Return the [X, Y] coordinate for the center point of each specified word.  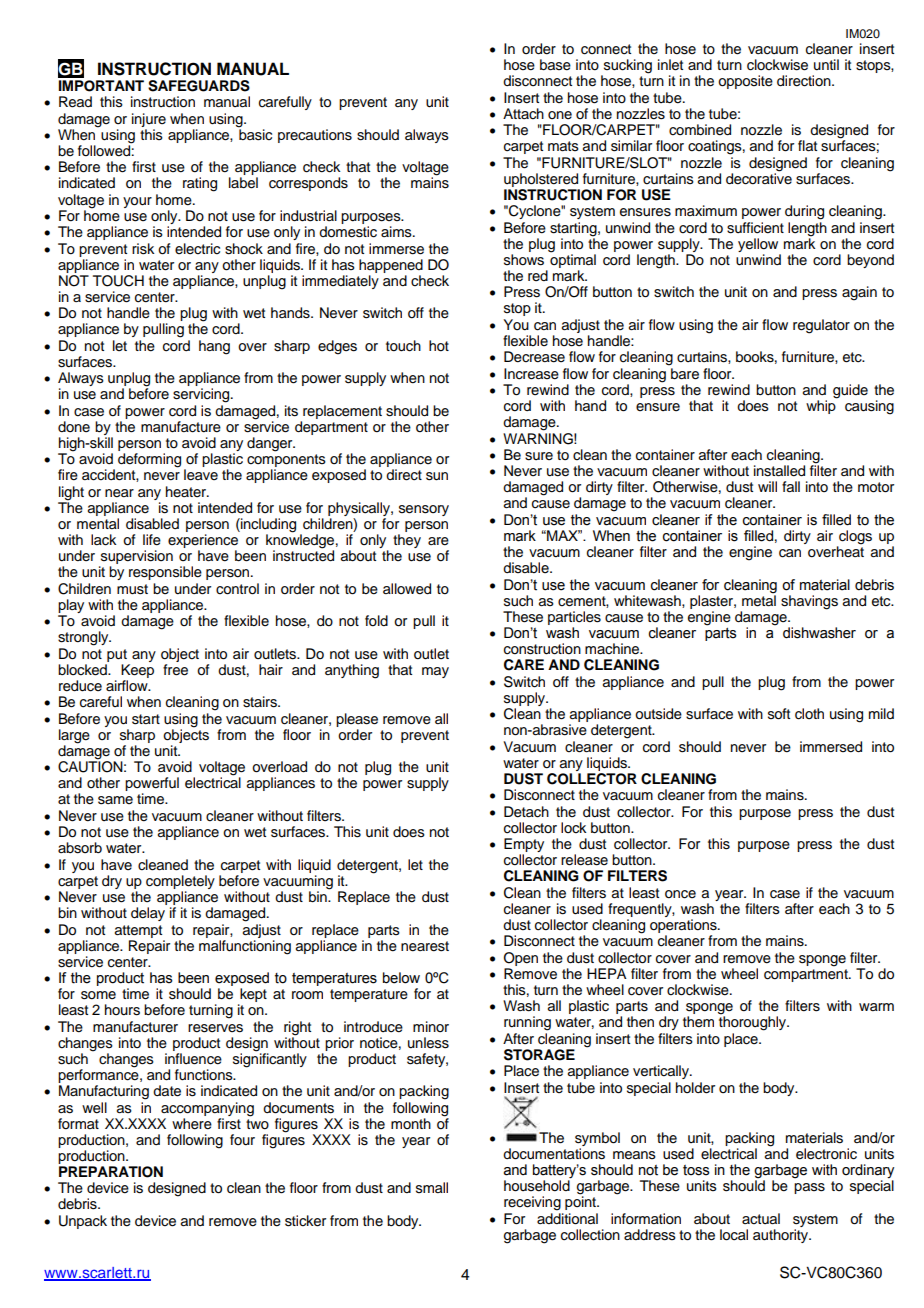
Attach [523, 113]
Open [521, 959]
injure [149, 120]
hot [439, 346]
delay [148, 914]
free [175, 670]
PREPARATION [111, 1172]
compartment [807, 975]
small [432, 1188]
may [435, 672]
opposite [745, 82]
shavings [809, 602]
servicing [202, 395]
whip [821, 406]
